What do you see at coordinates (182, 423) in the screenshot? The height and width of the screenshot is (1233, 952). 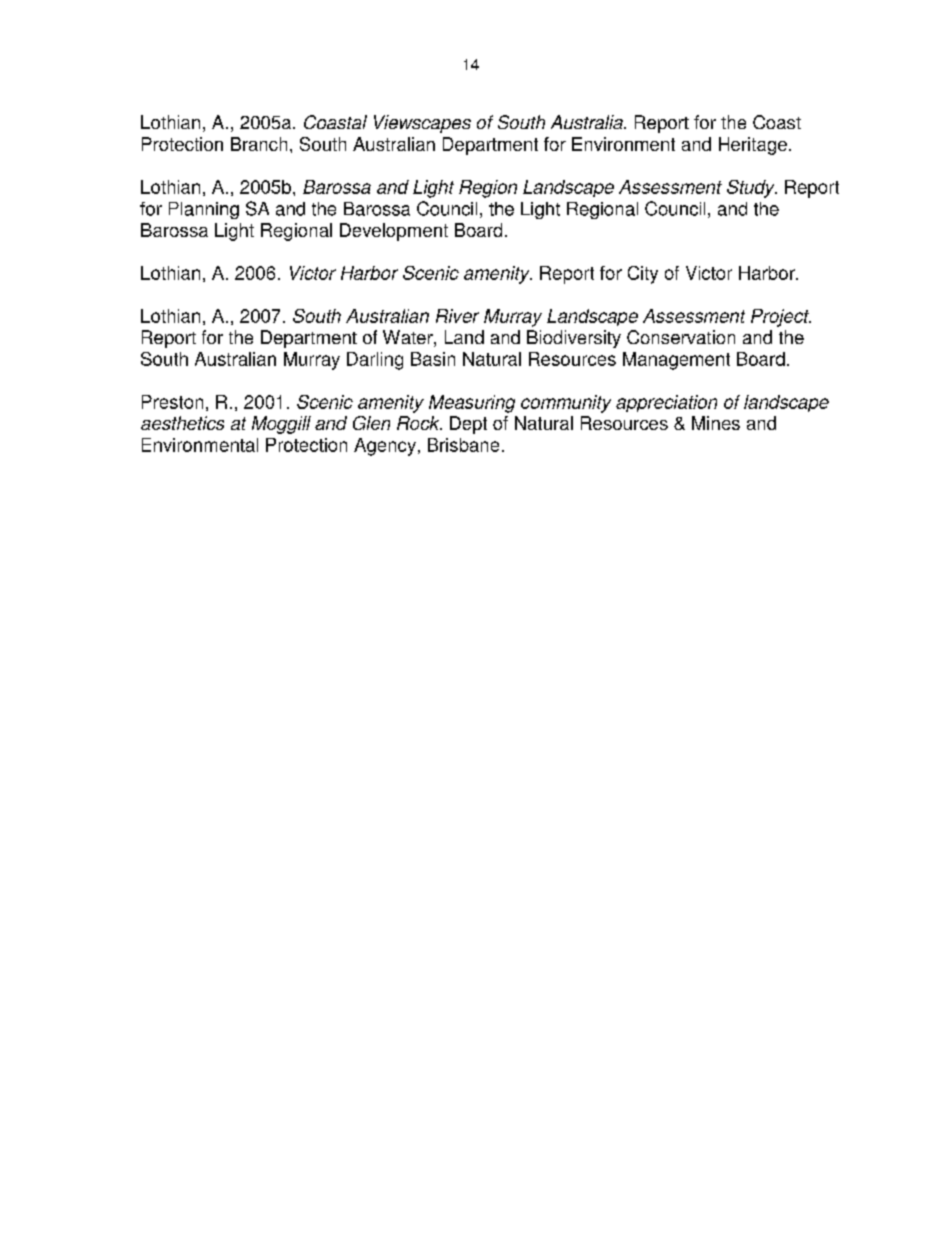 I see `aesthetics` at bounding box center [182, 423].
